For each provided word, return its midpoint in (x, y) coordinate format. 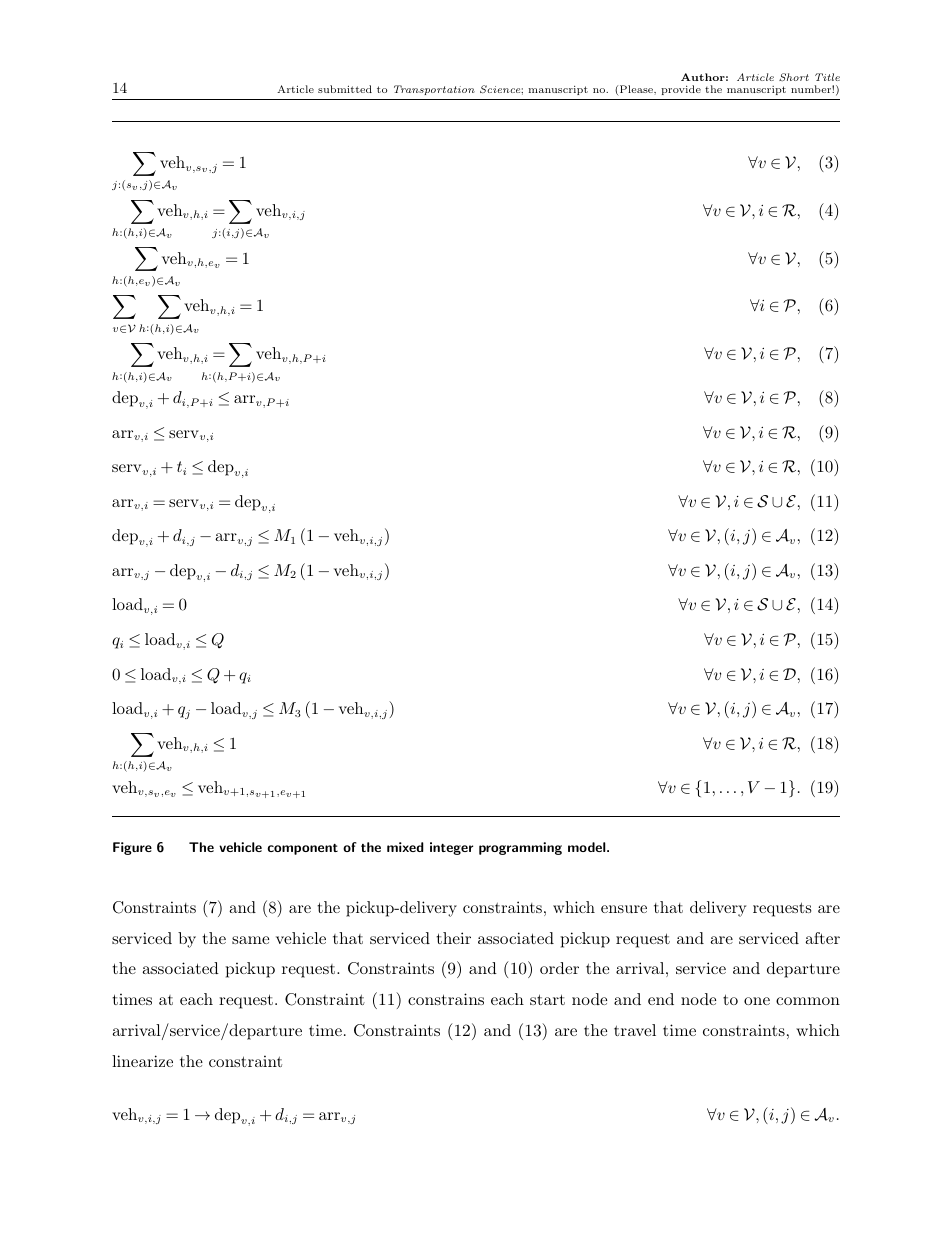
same (250, 940)
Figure (132, 848)
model (588, 847)
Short (794, 77)
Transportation (434, 90)
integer (451, 848)
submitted (345, 89)
